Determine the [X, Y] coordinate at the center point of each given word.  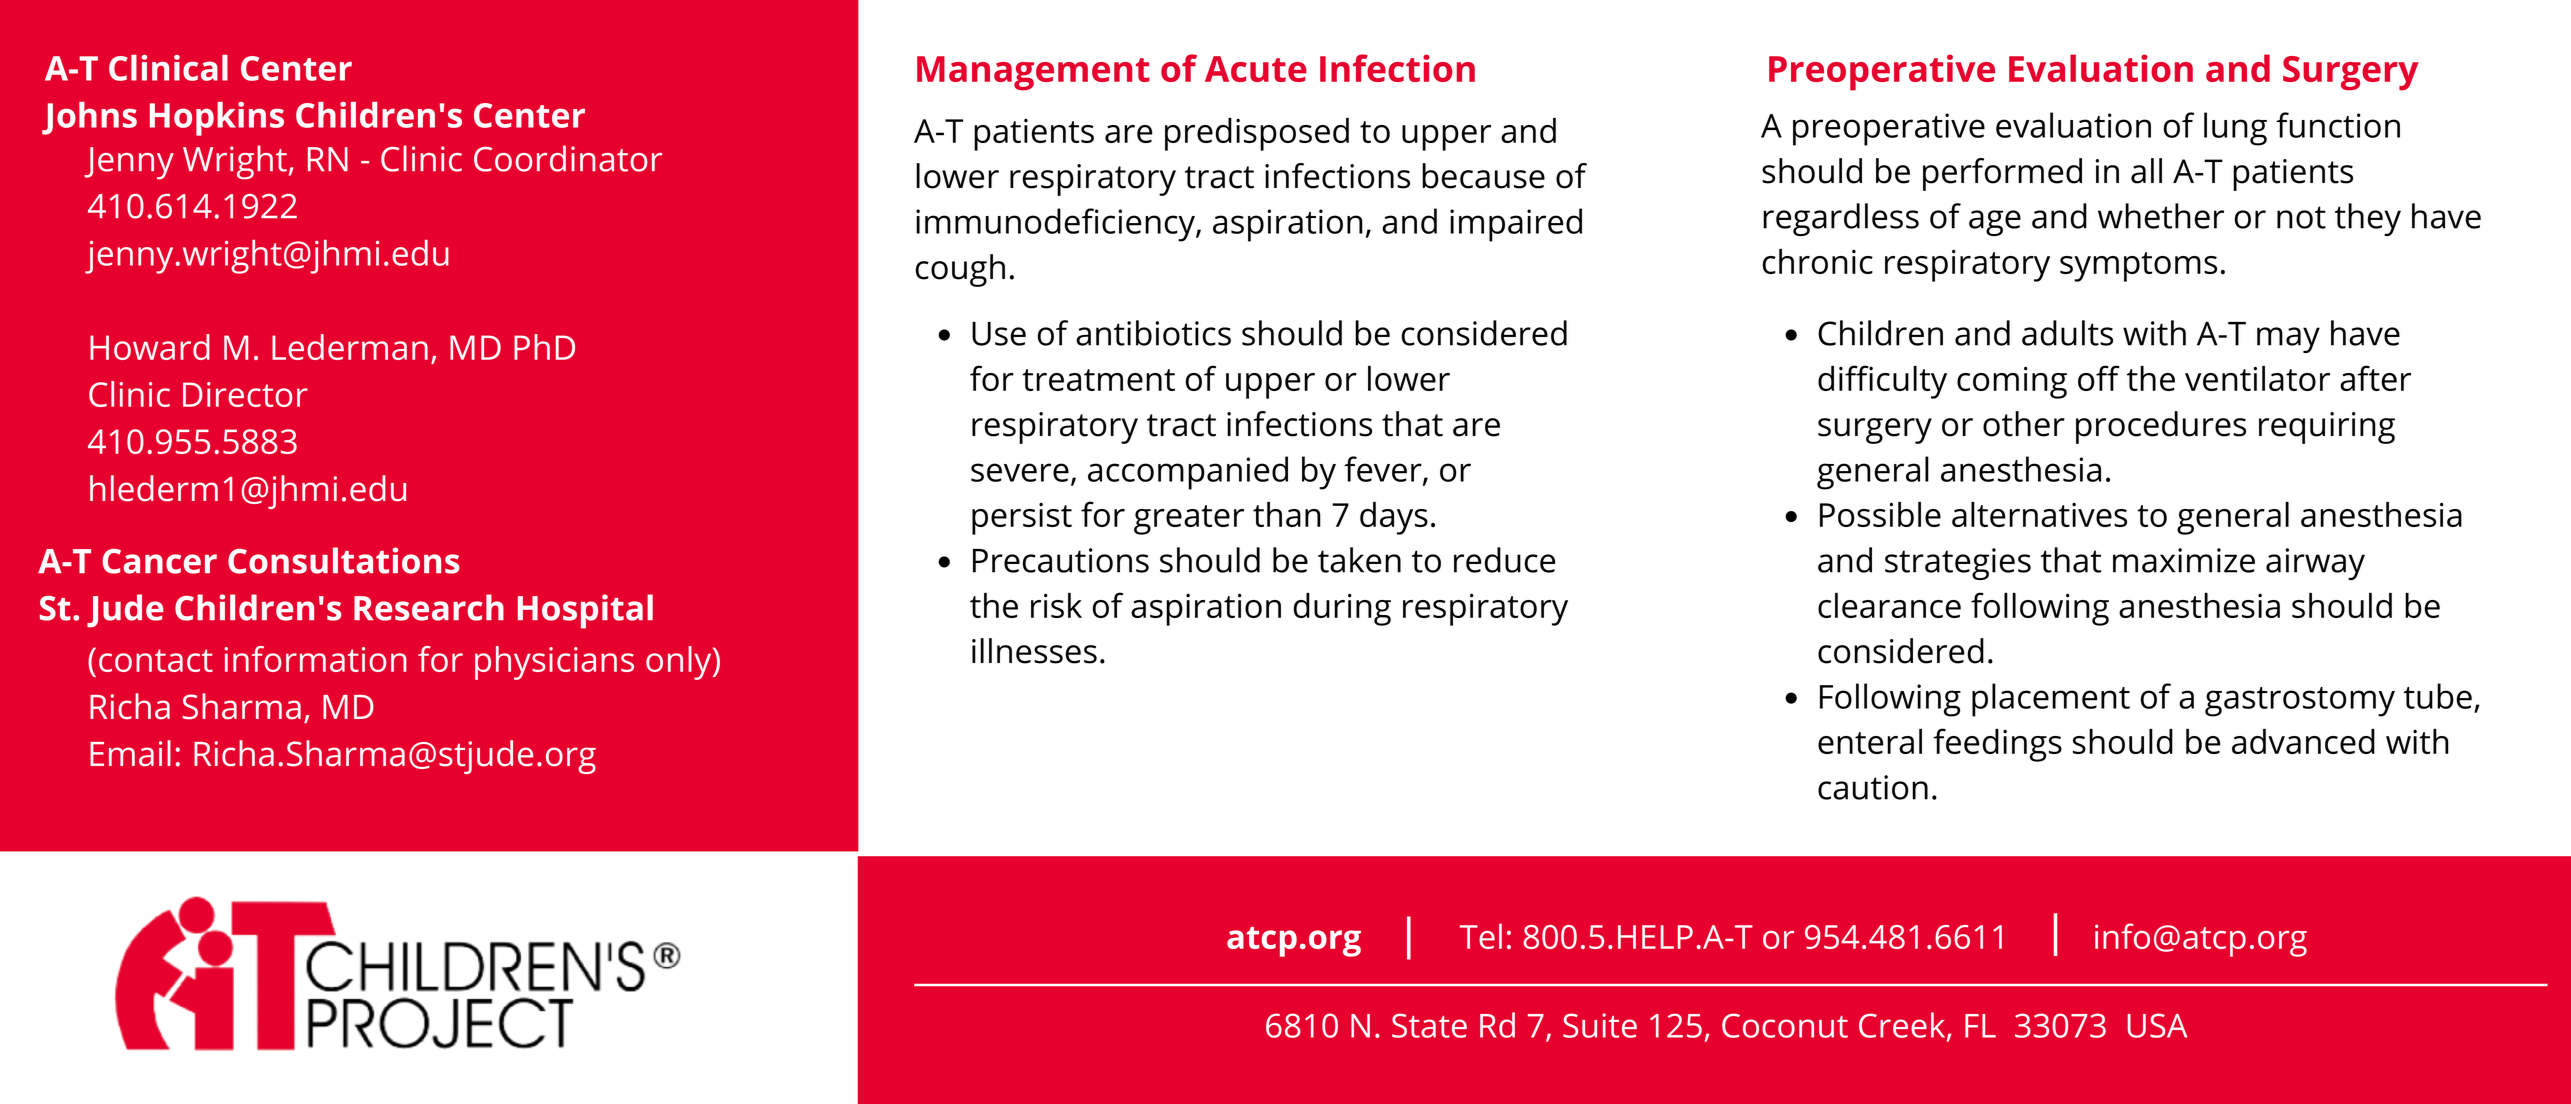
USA [2157, 1025]
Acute [1256, 69]
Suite [1600, 1025]
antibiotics [1153, 333]
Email [130, 753]
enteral [1870, 741]
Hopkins [217, 119]
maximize [2184, 560]
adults [2067, 333]
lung [2235, 129]
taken [1359, 560]
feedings [1997, 745]
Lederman [350, 347]
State [1429, 1025]
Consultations [343, 560]
